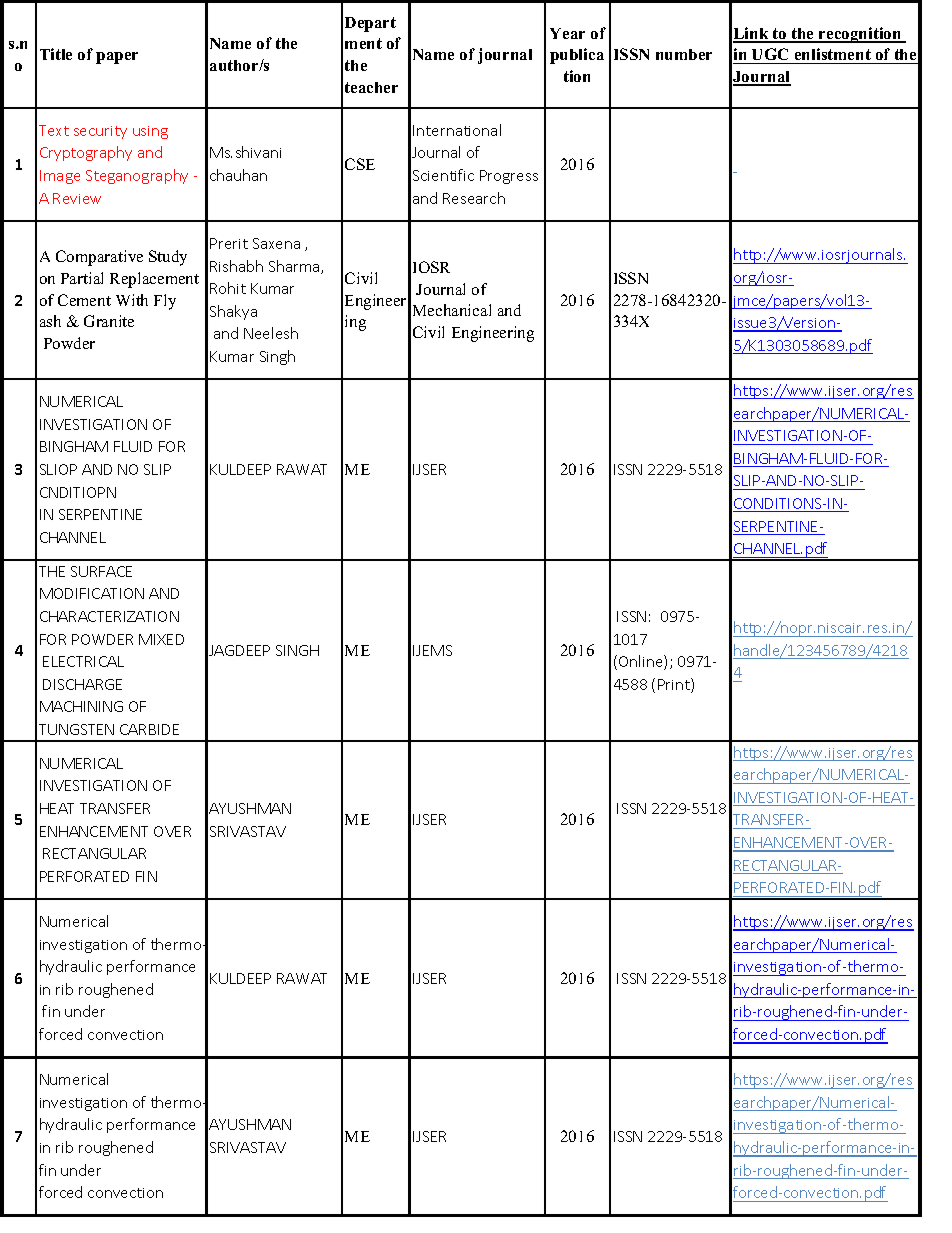 Image resolution: width=952 pixels, height=1233 pixels. Describe the element at coordinates (474, 198) in the document. I see `Research` at that location.
